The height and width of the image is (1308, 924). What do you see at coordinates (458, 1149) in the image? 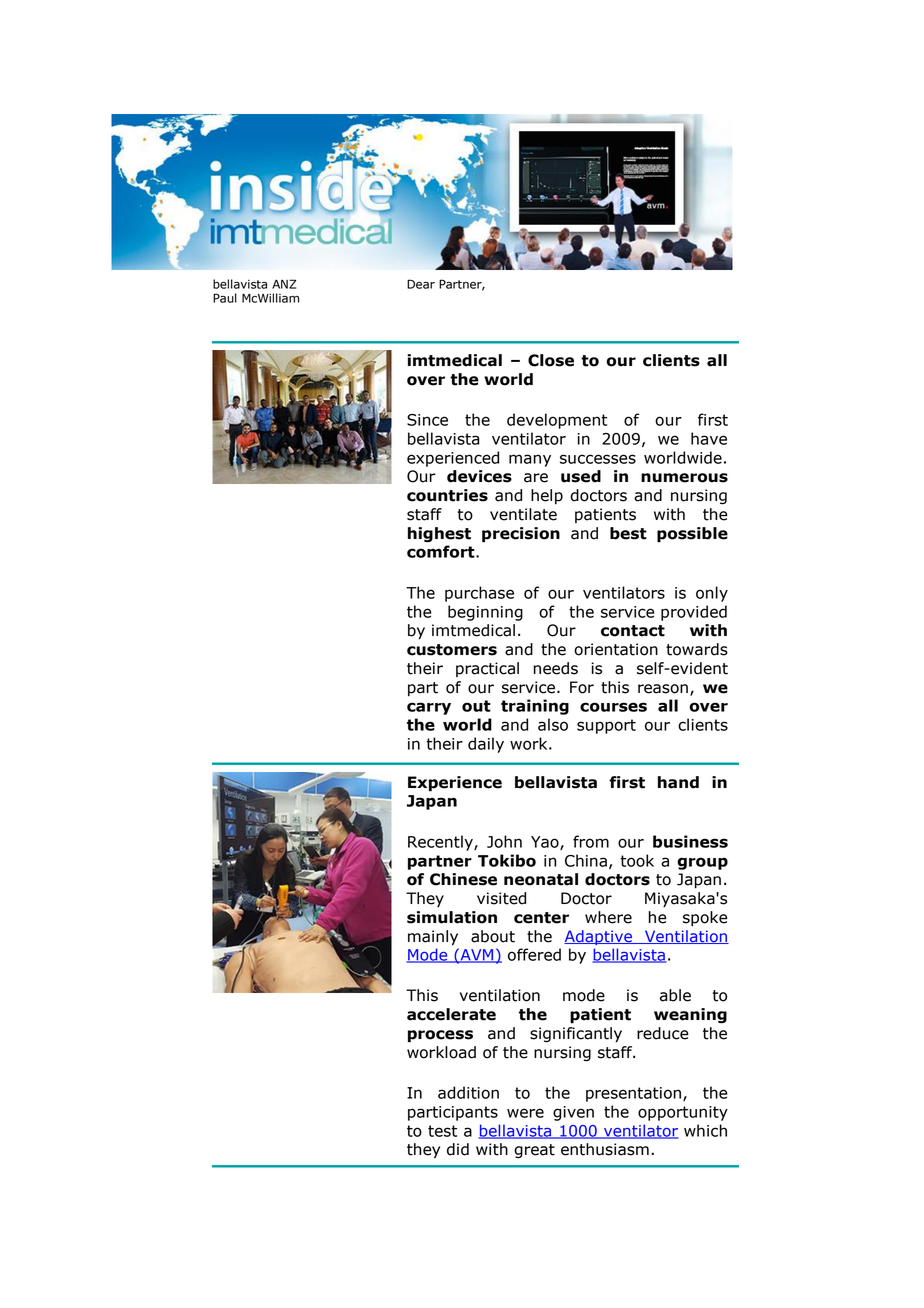
I see `did` at bounding box center [458, 1149].
